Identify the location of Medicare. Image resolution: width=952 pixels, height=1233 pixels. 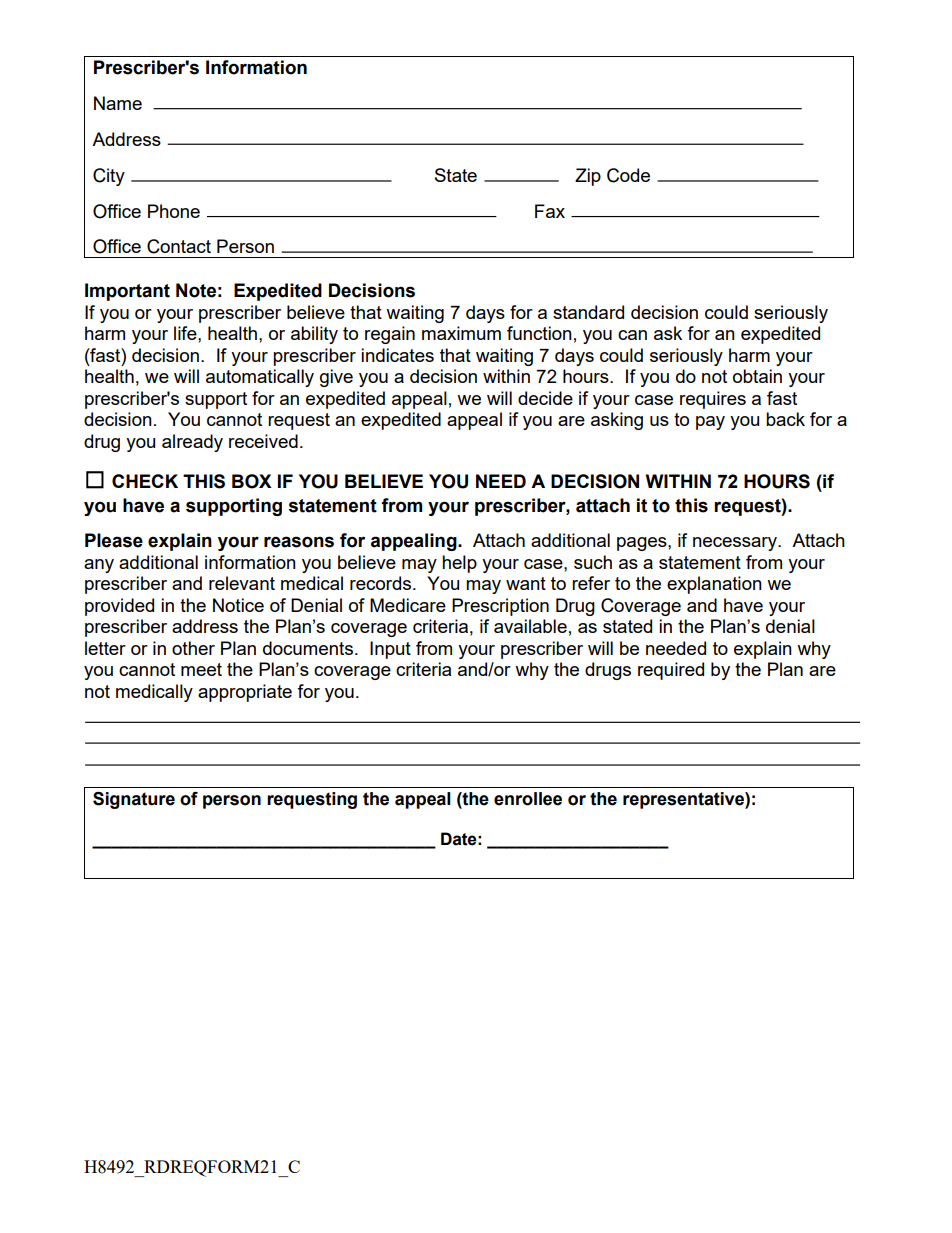
(408, 605).
